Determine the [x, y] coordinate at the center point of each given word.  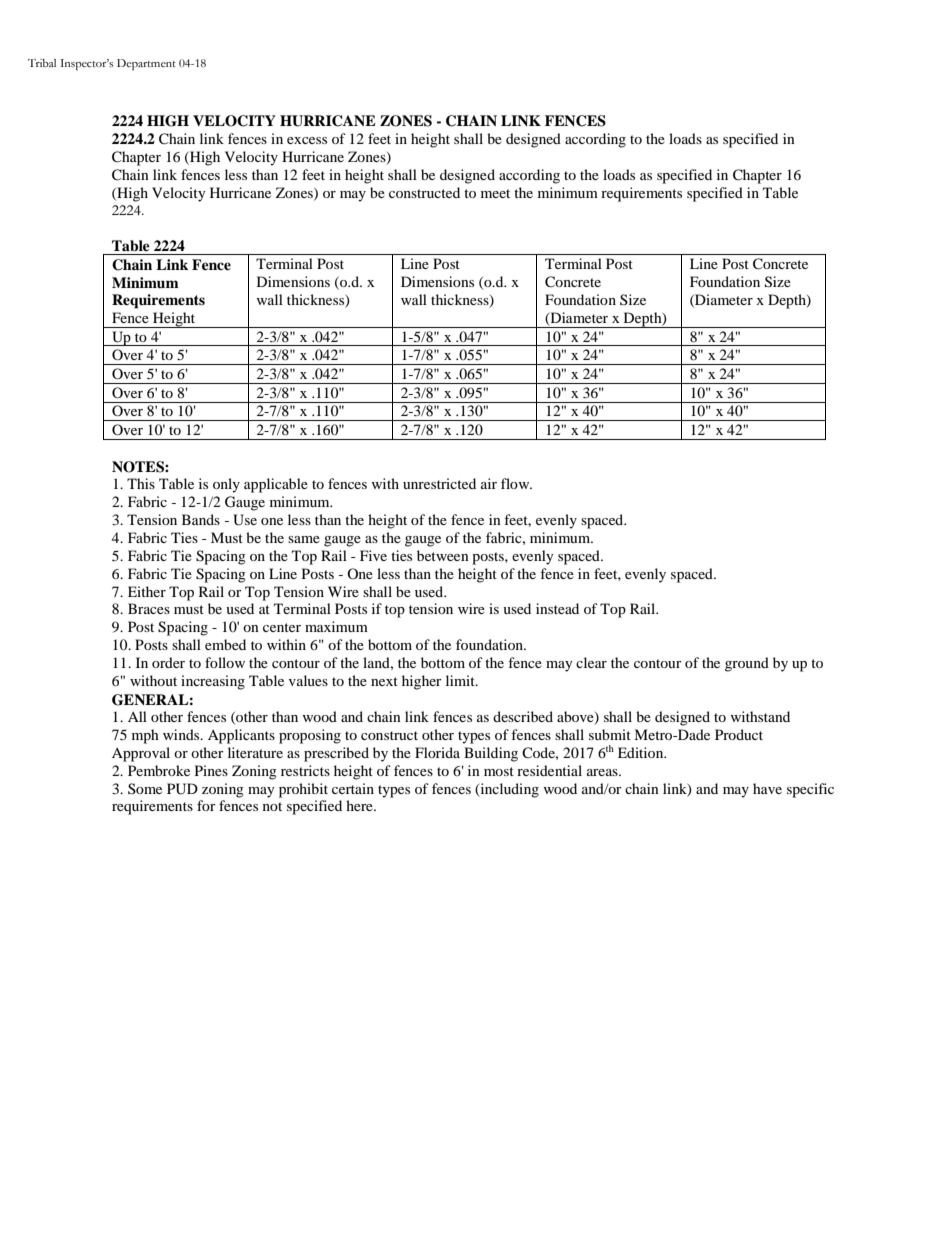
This [141, 483]
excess [307, 140]
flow [516, 483]
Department [146, 64]
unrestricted [439, 483]
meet [495, 193]
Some [145, 788]
